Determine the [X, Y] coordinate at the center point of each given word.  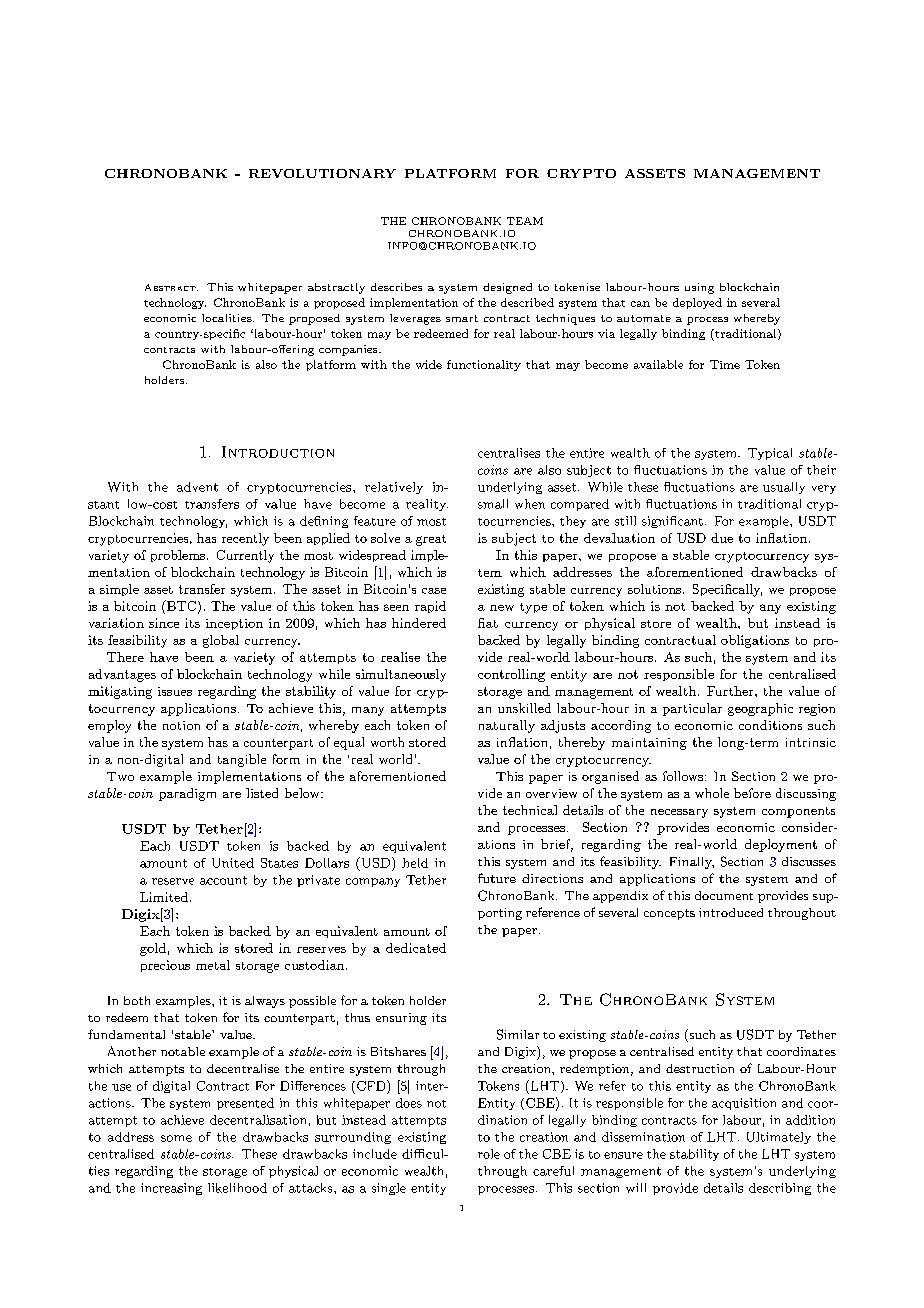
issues [175, 691]
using [699, 288]
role [489, 1154]
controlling [511, 675]
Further [731, 691]
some [176, 1138]
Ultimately [779, 1138]
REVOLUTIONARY [322, 173]
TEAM [525, 221]
